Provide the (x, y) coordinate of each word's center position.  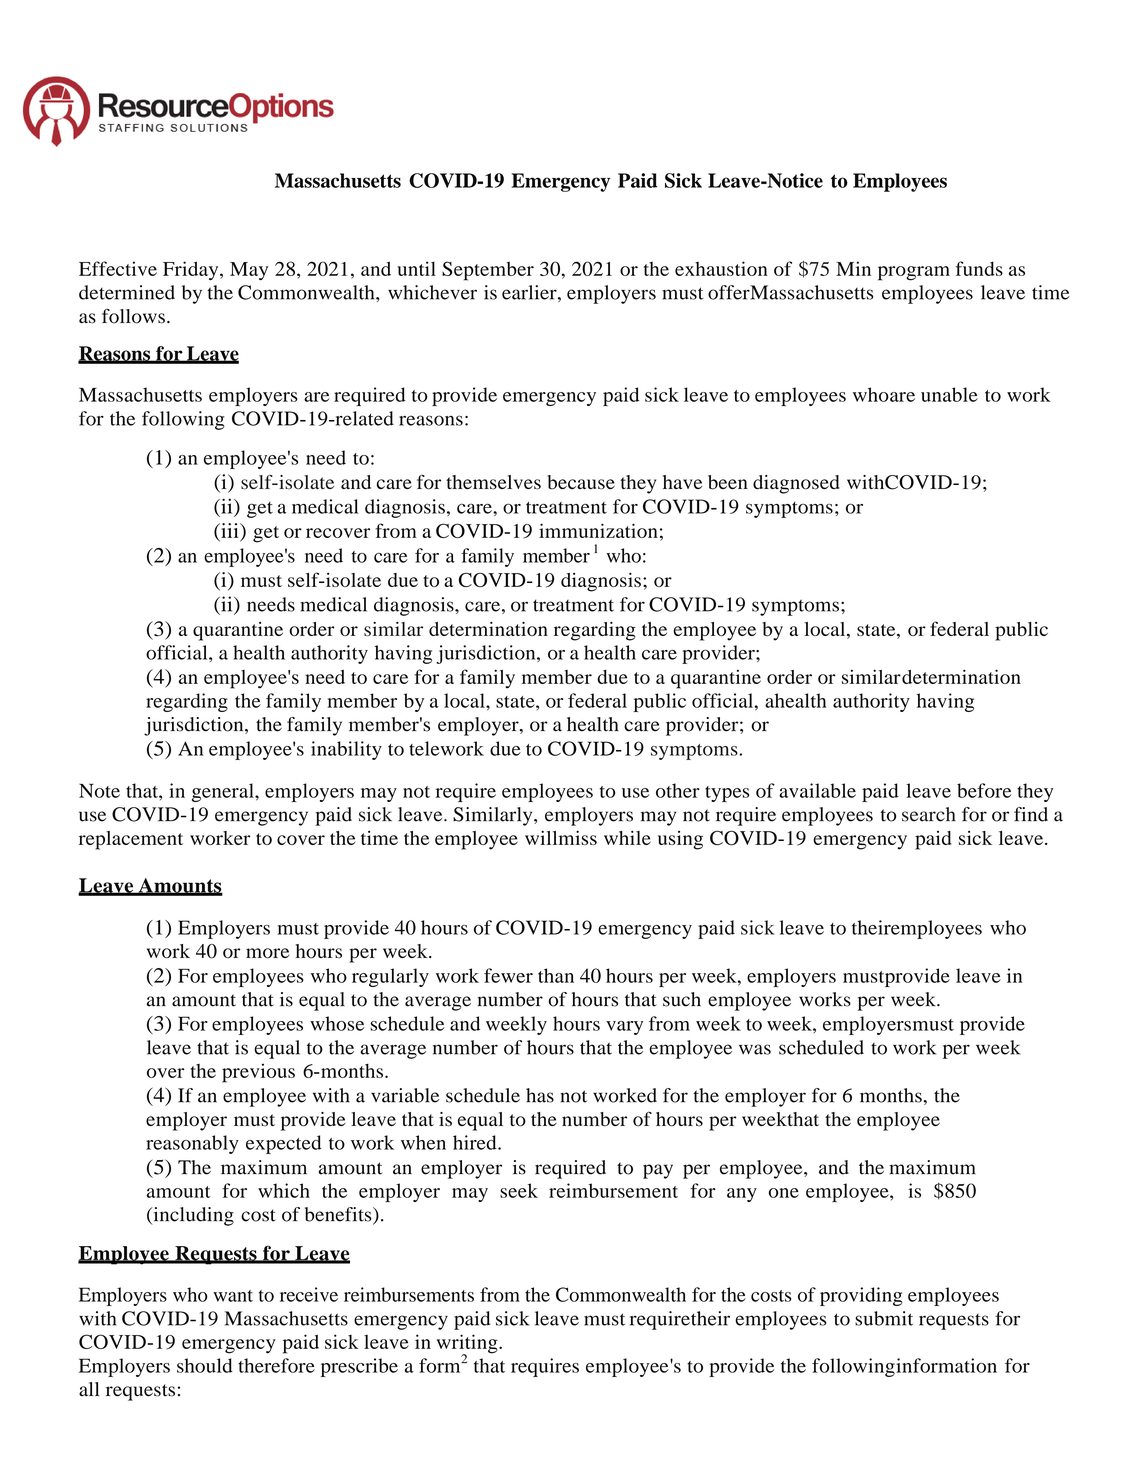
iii (230, 530)
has (540, 1095)
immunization (598, 530)
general (224, 792)
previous (258, 1073)
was (755, 1049)
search (929, 814)
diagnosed (796, 484)
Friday (192, 271)
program (914, 273)
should (205, 1365)
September (488, 271)
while (627, 838)
